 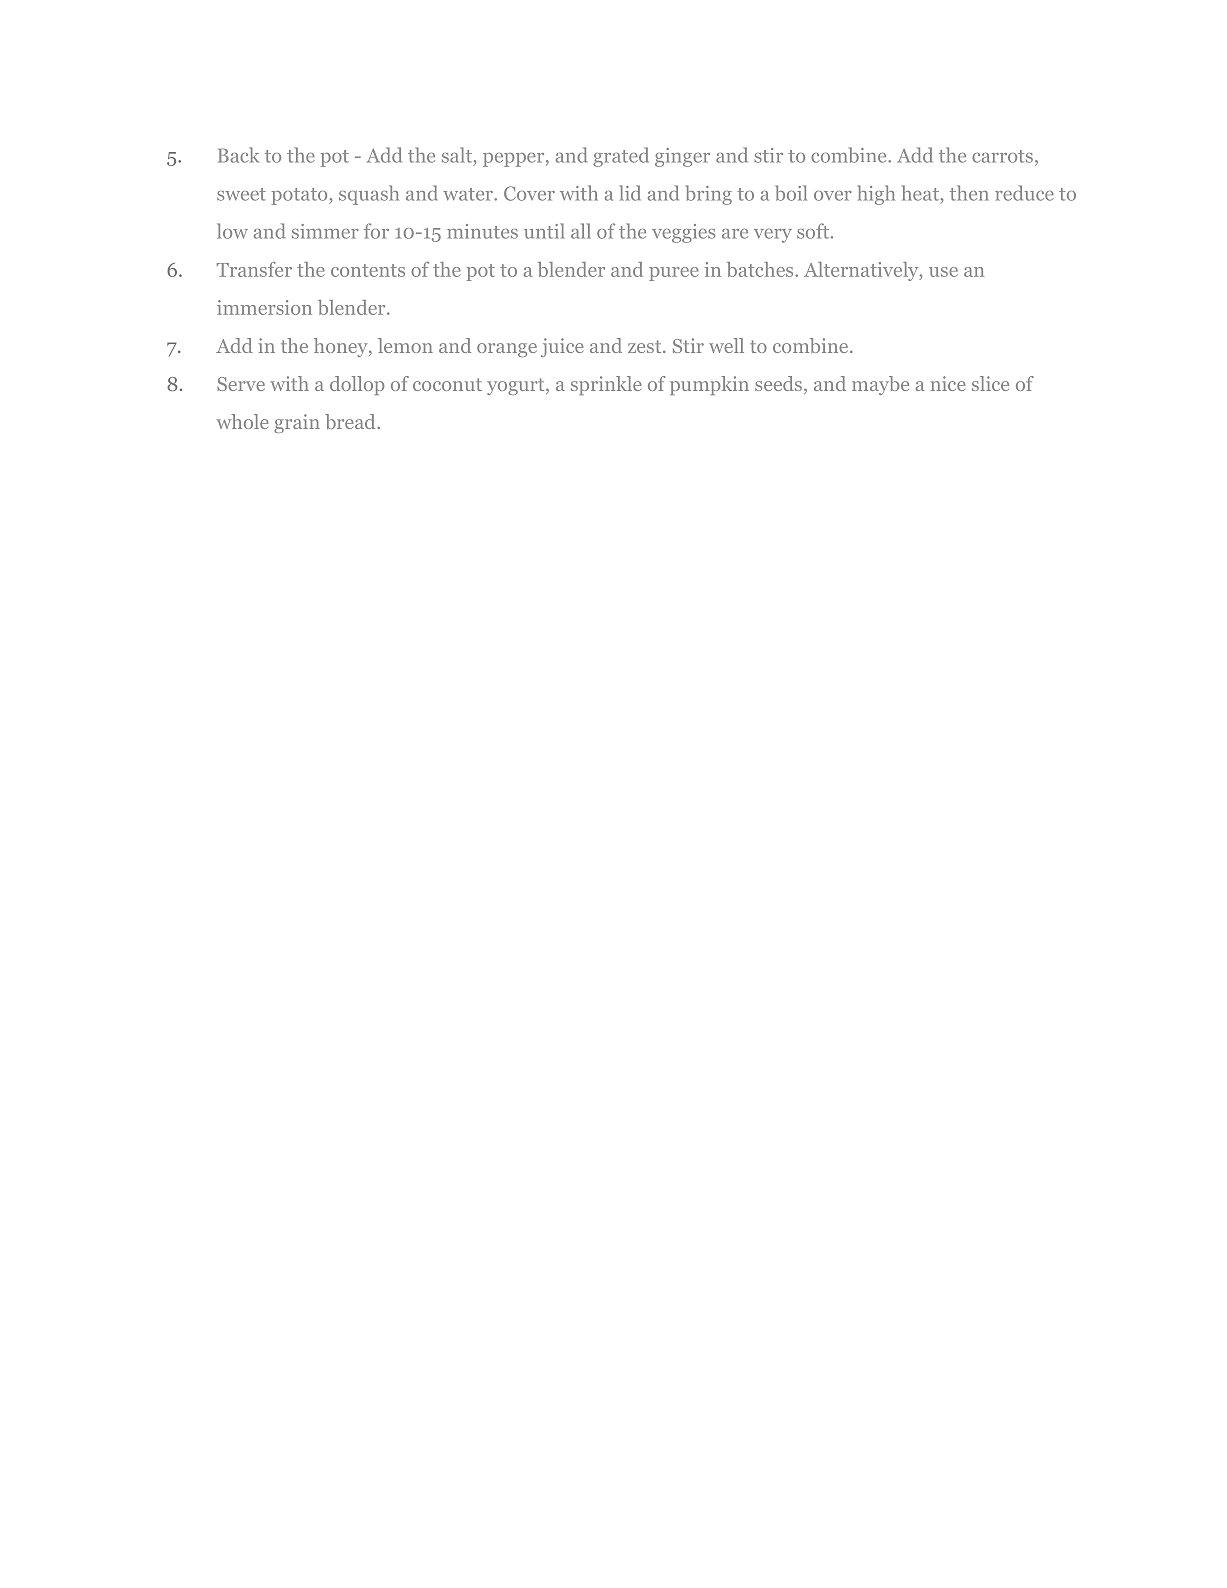 I want to click on bread, so click(x=351, y=421).
